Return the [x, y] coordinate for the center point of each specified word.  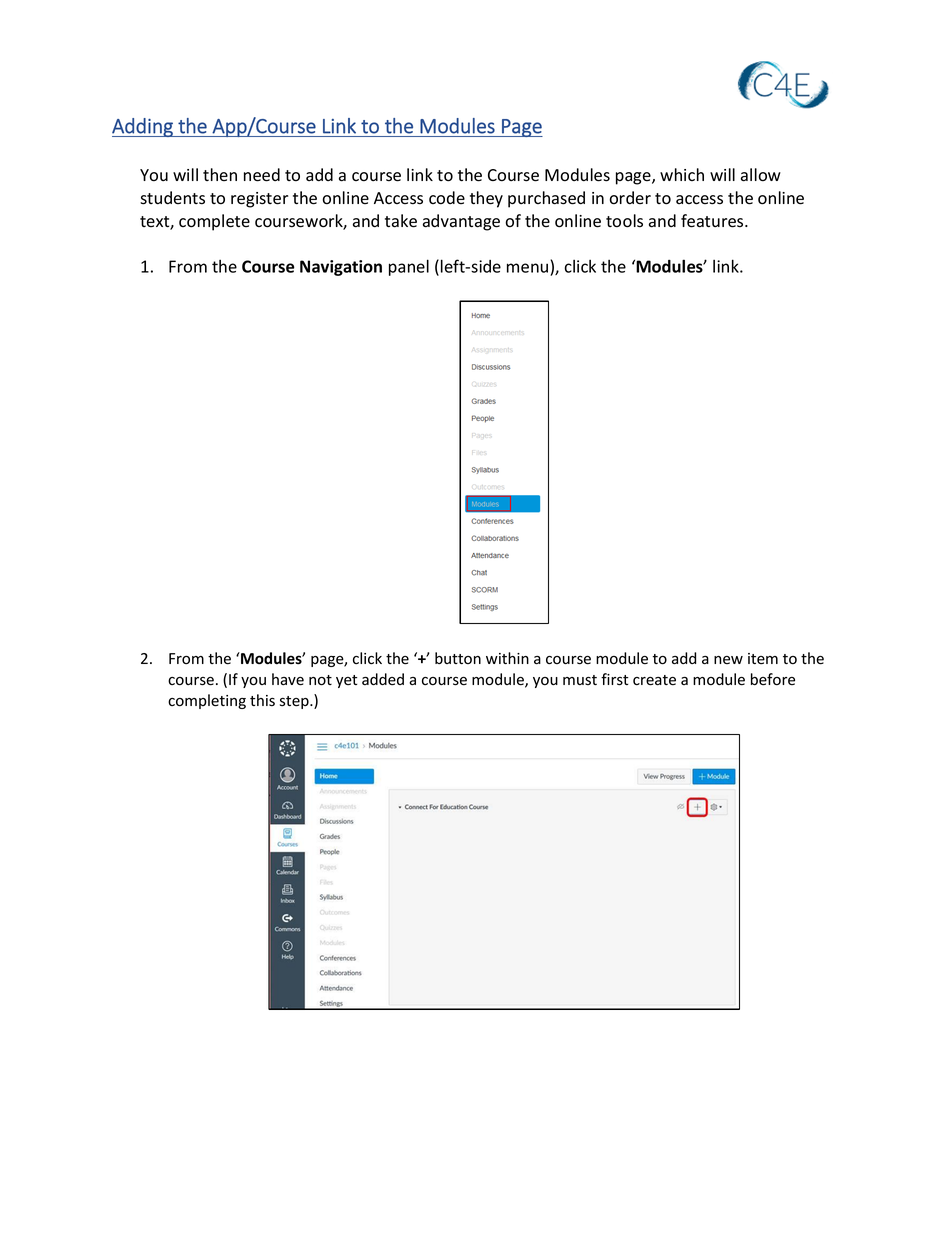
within [507, 658]
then [220, 174]
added [383, 679]
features [713, 221]
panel [409, 267]
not [320, 680]
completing [207, 701]
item [763, 659]
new [728, 660]
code [447, 198]
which [682, 174]
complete [214, 222]
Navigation [341, 268]
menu [527, 268]
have [288, 679]
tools [624, 221]
